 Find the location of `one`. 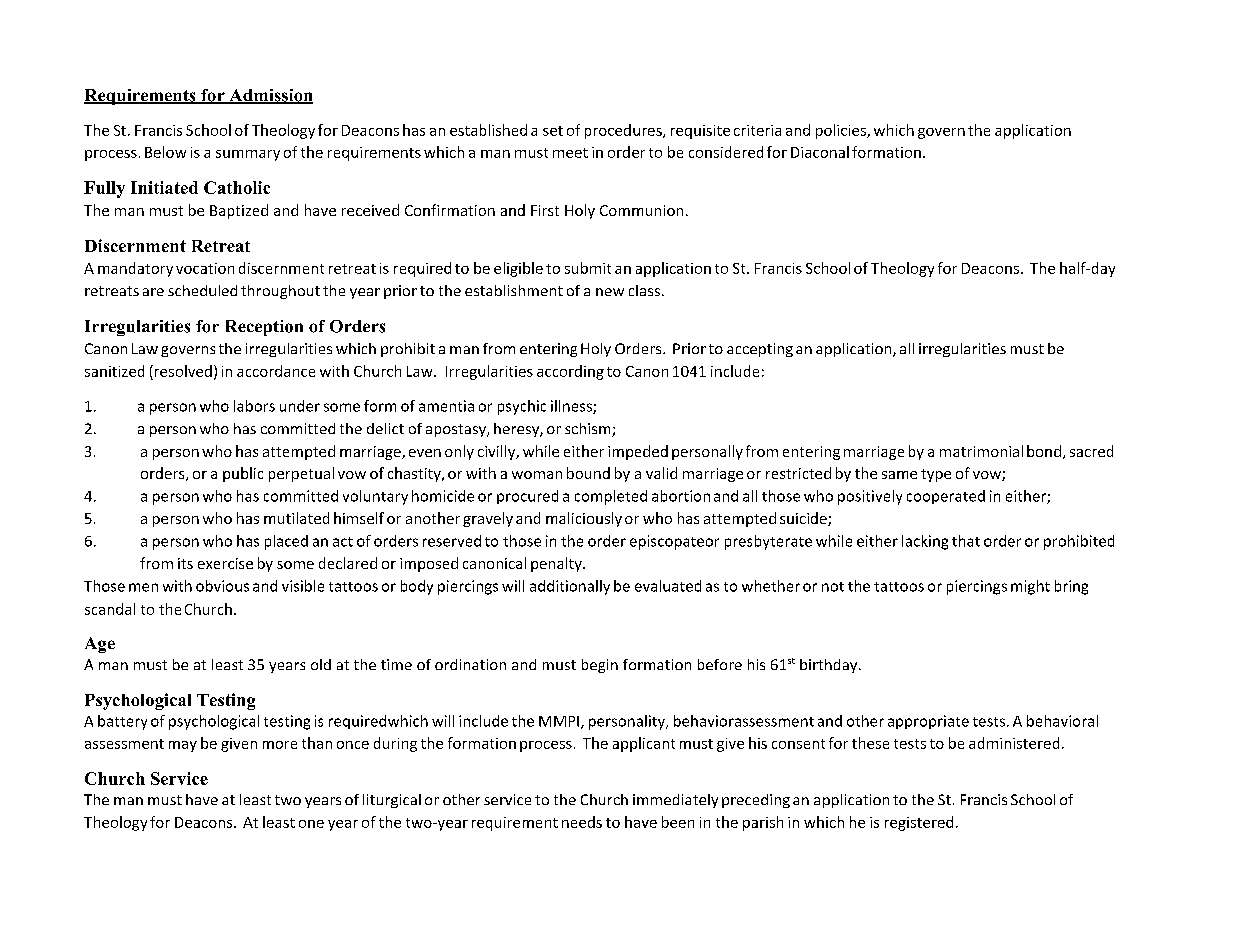

one is located at coordinates (311, 824).
